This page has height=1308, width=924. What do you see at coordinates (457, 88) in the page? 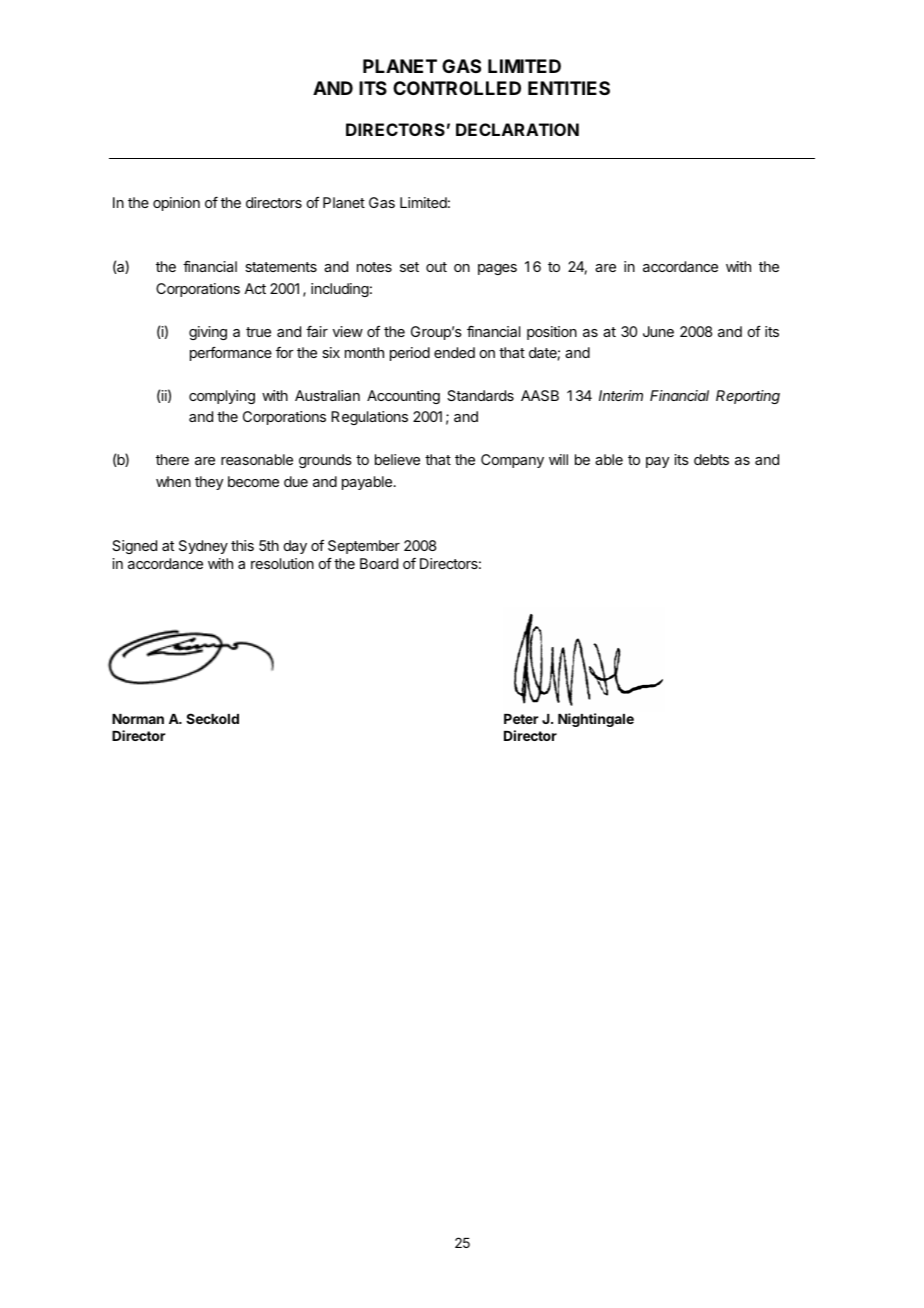
I see `CONTROLLED` at bounding box center [457, 88].
